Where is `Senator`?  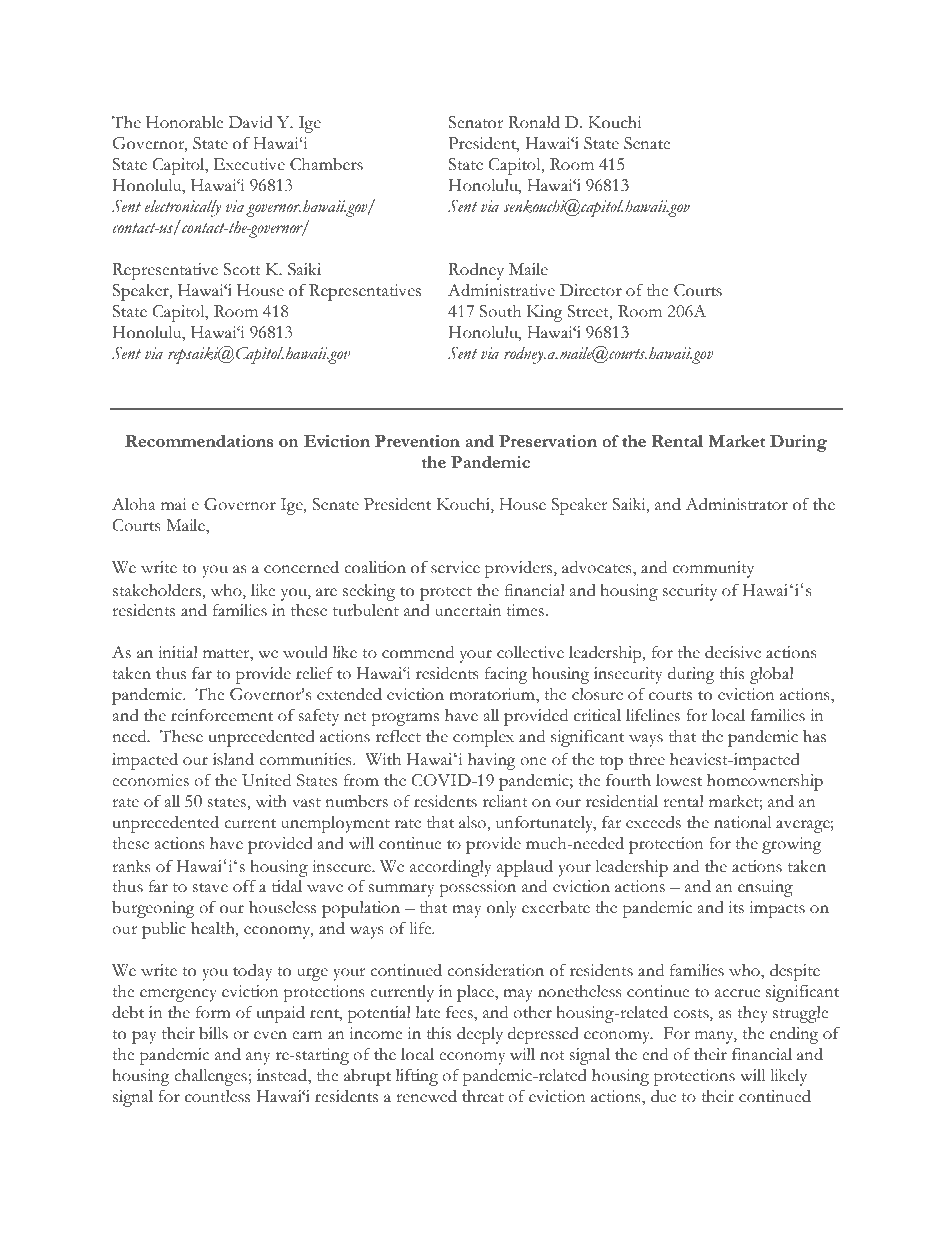 Senator is located at coordinates (475, 122).
